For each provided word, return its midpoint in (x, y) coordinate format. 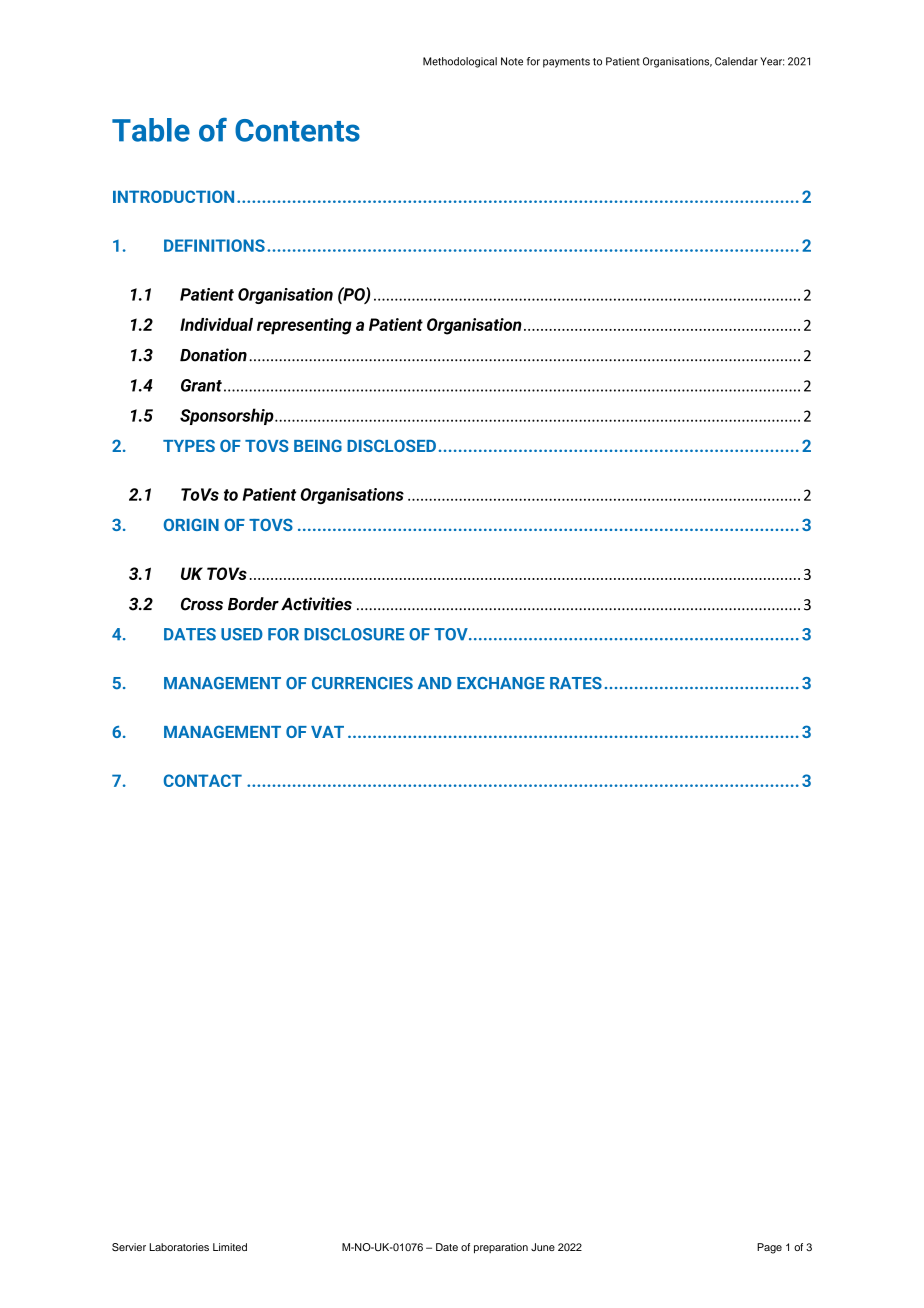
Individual (216, 324)
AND (435, 683)
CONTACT (203, 780)
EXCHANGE (501, 683)
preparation (501, 1248)
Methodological (460, 62)
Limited (230, 1247)
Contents (297, 130)
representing (304, 326)
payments (566, 63)
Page (769, 1248)
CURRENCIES (362, 683)
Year (772, 61)
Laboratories (179, 1247)
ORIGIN (191, 524)
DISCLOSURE (354, 634)
